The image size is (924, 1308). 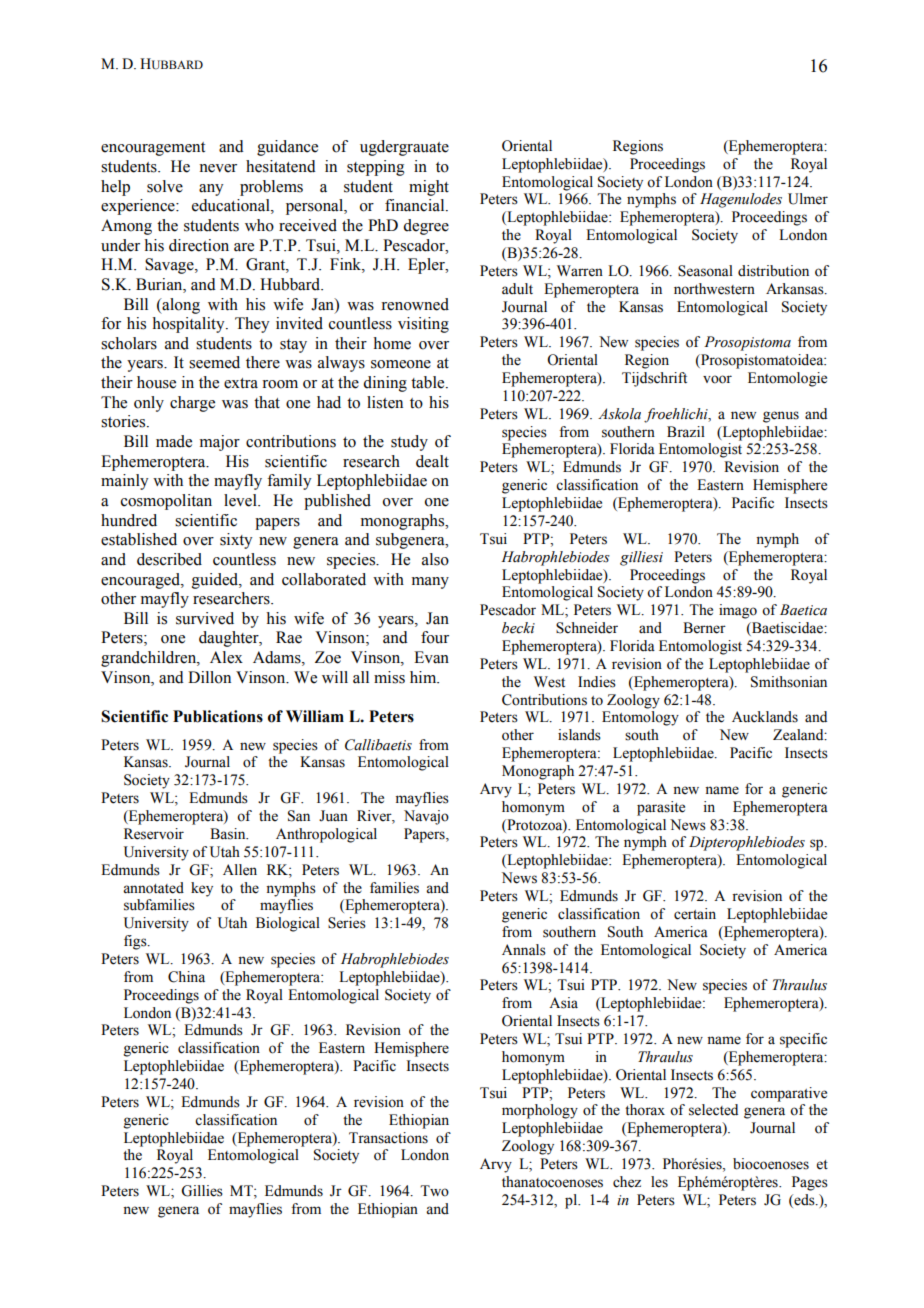 I want to click on might, so click(x=429, y=188).
